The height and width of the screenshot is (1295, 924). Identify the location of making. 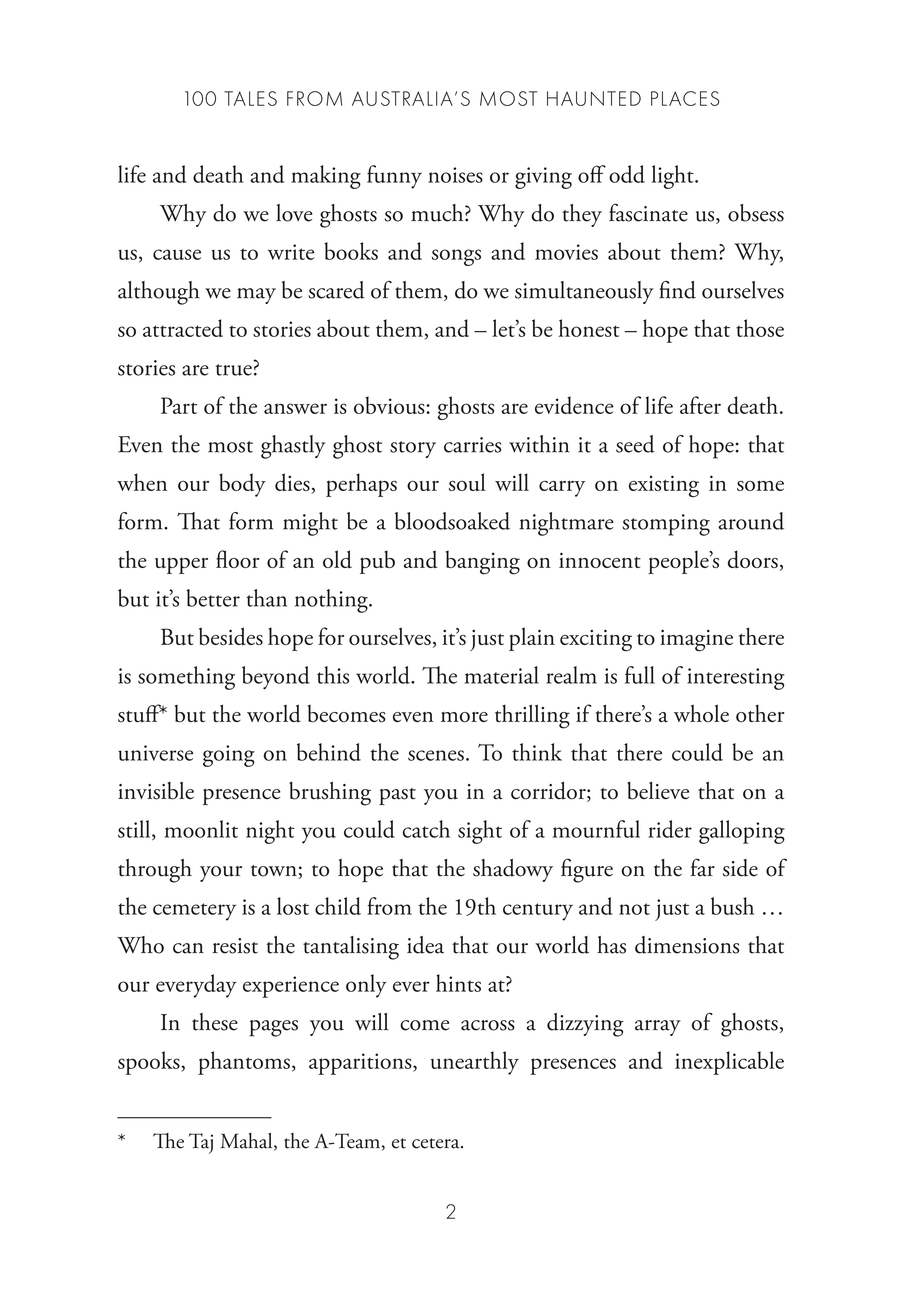
(326, 177).
